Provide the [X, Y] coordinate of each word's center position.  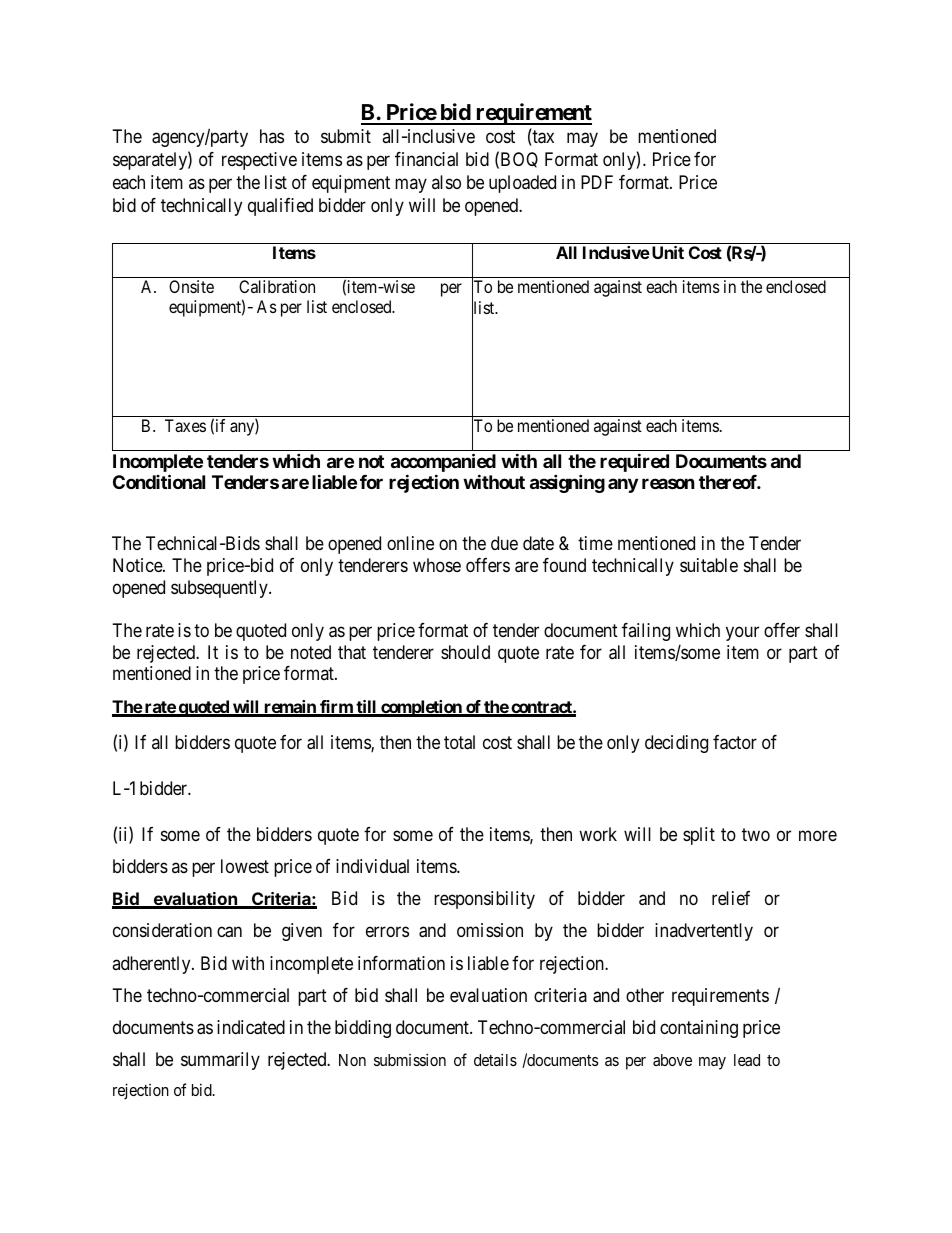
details [495, 1059]
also [446, 182]
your [742, 634]
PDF [597, 182]
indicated [251, 1027]
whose [437, 565]
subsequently [220, 589]
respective [259, 161]
